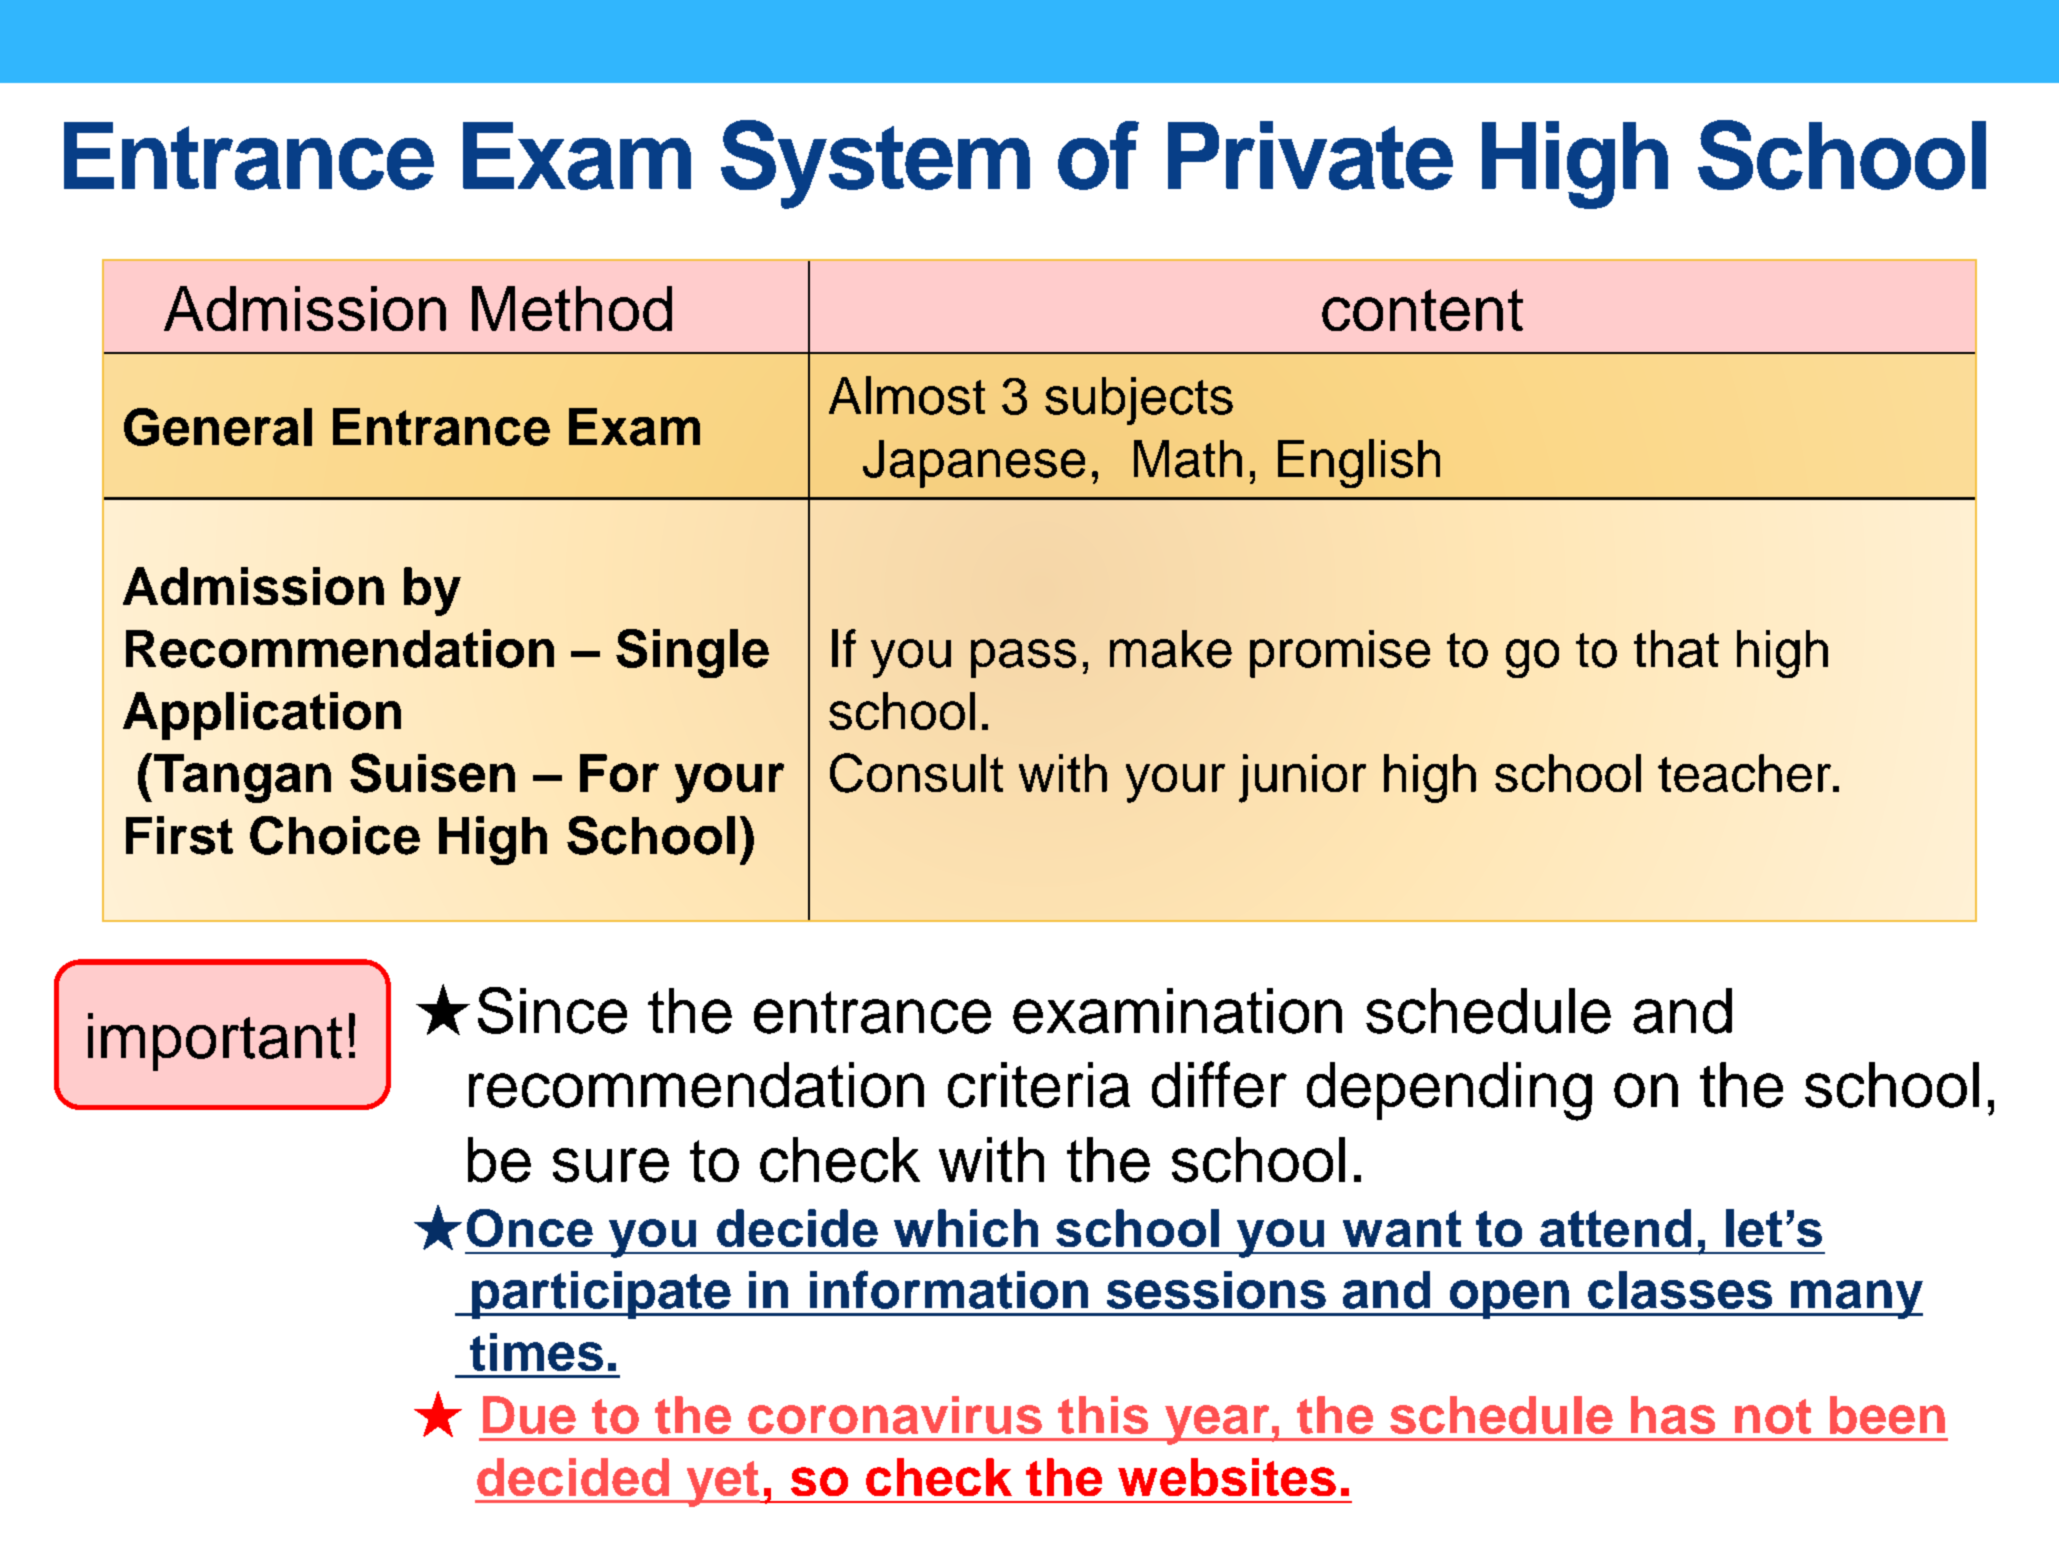 The image size is (2059, 1544). I want to click on System, so click(875, 164).
